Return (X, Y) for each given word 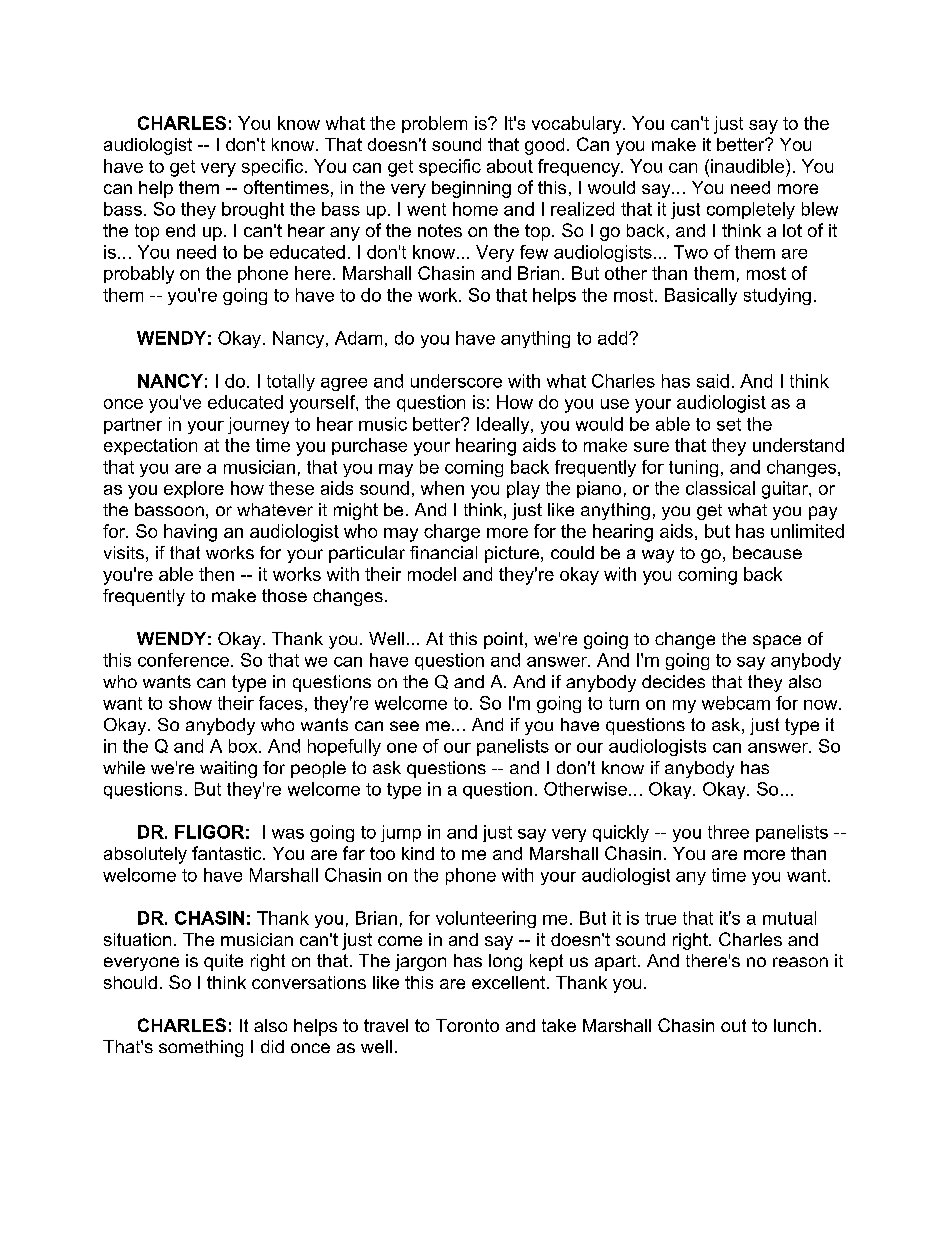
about (510, 166)
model (432, 574)
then (216, 574)
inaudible (749, 166)
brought (253, 210)
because (767, 552)
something (201, 1048)
